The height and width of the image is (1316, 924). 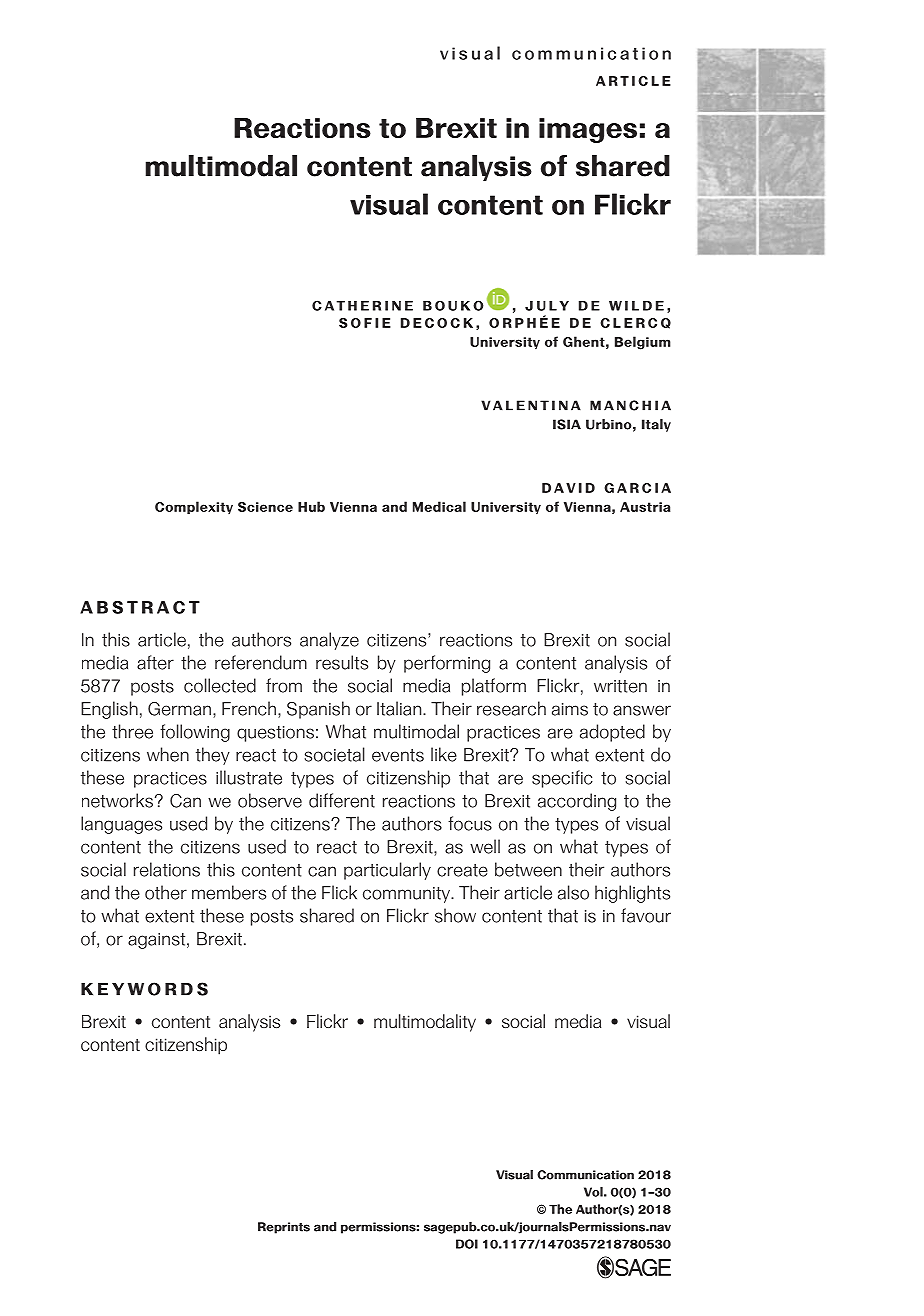 I want to click on coc, so click(x=442, y=323).
